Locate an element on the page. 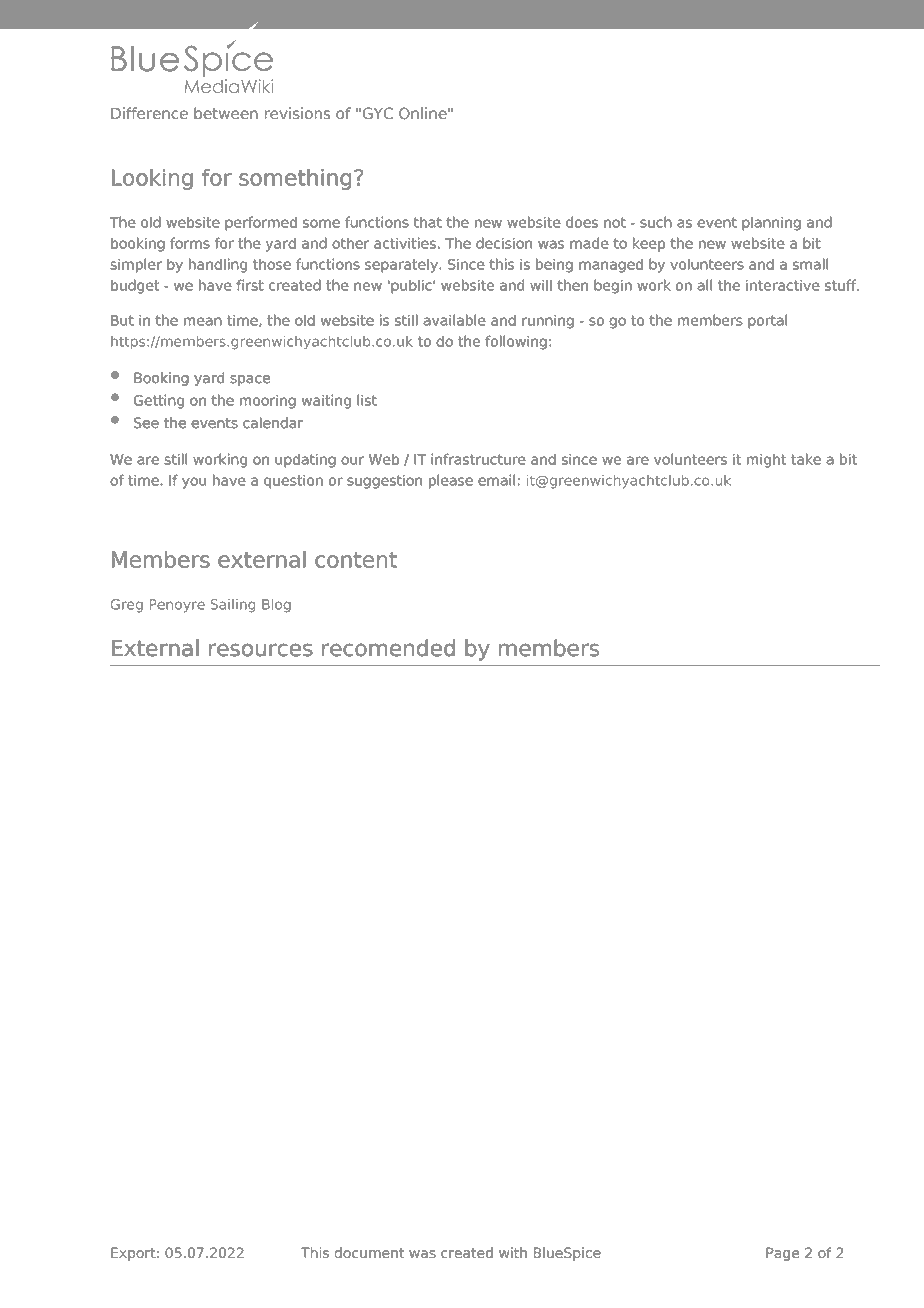  infrastructure is located at coordinates (478, 459).
